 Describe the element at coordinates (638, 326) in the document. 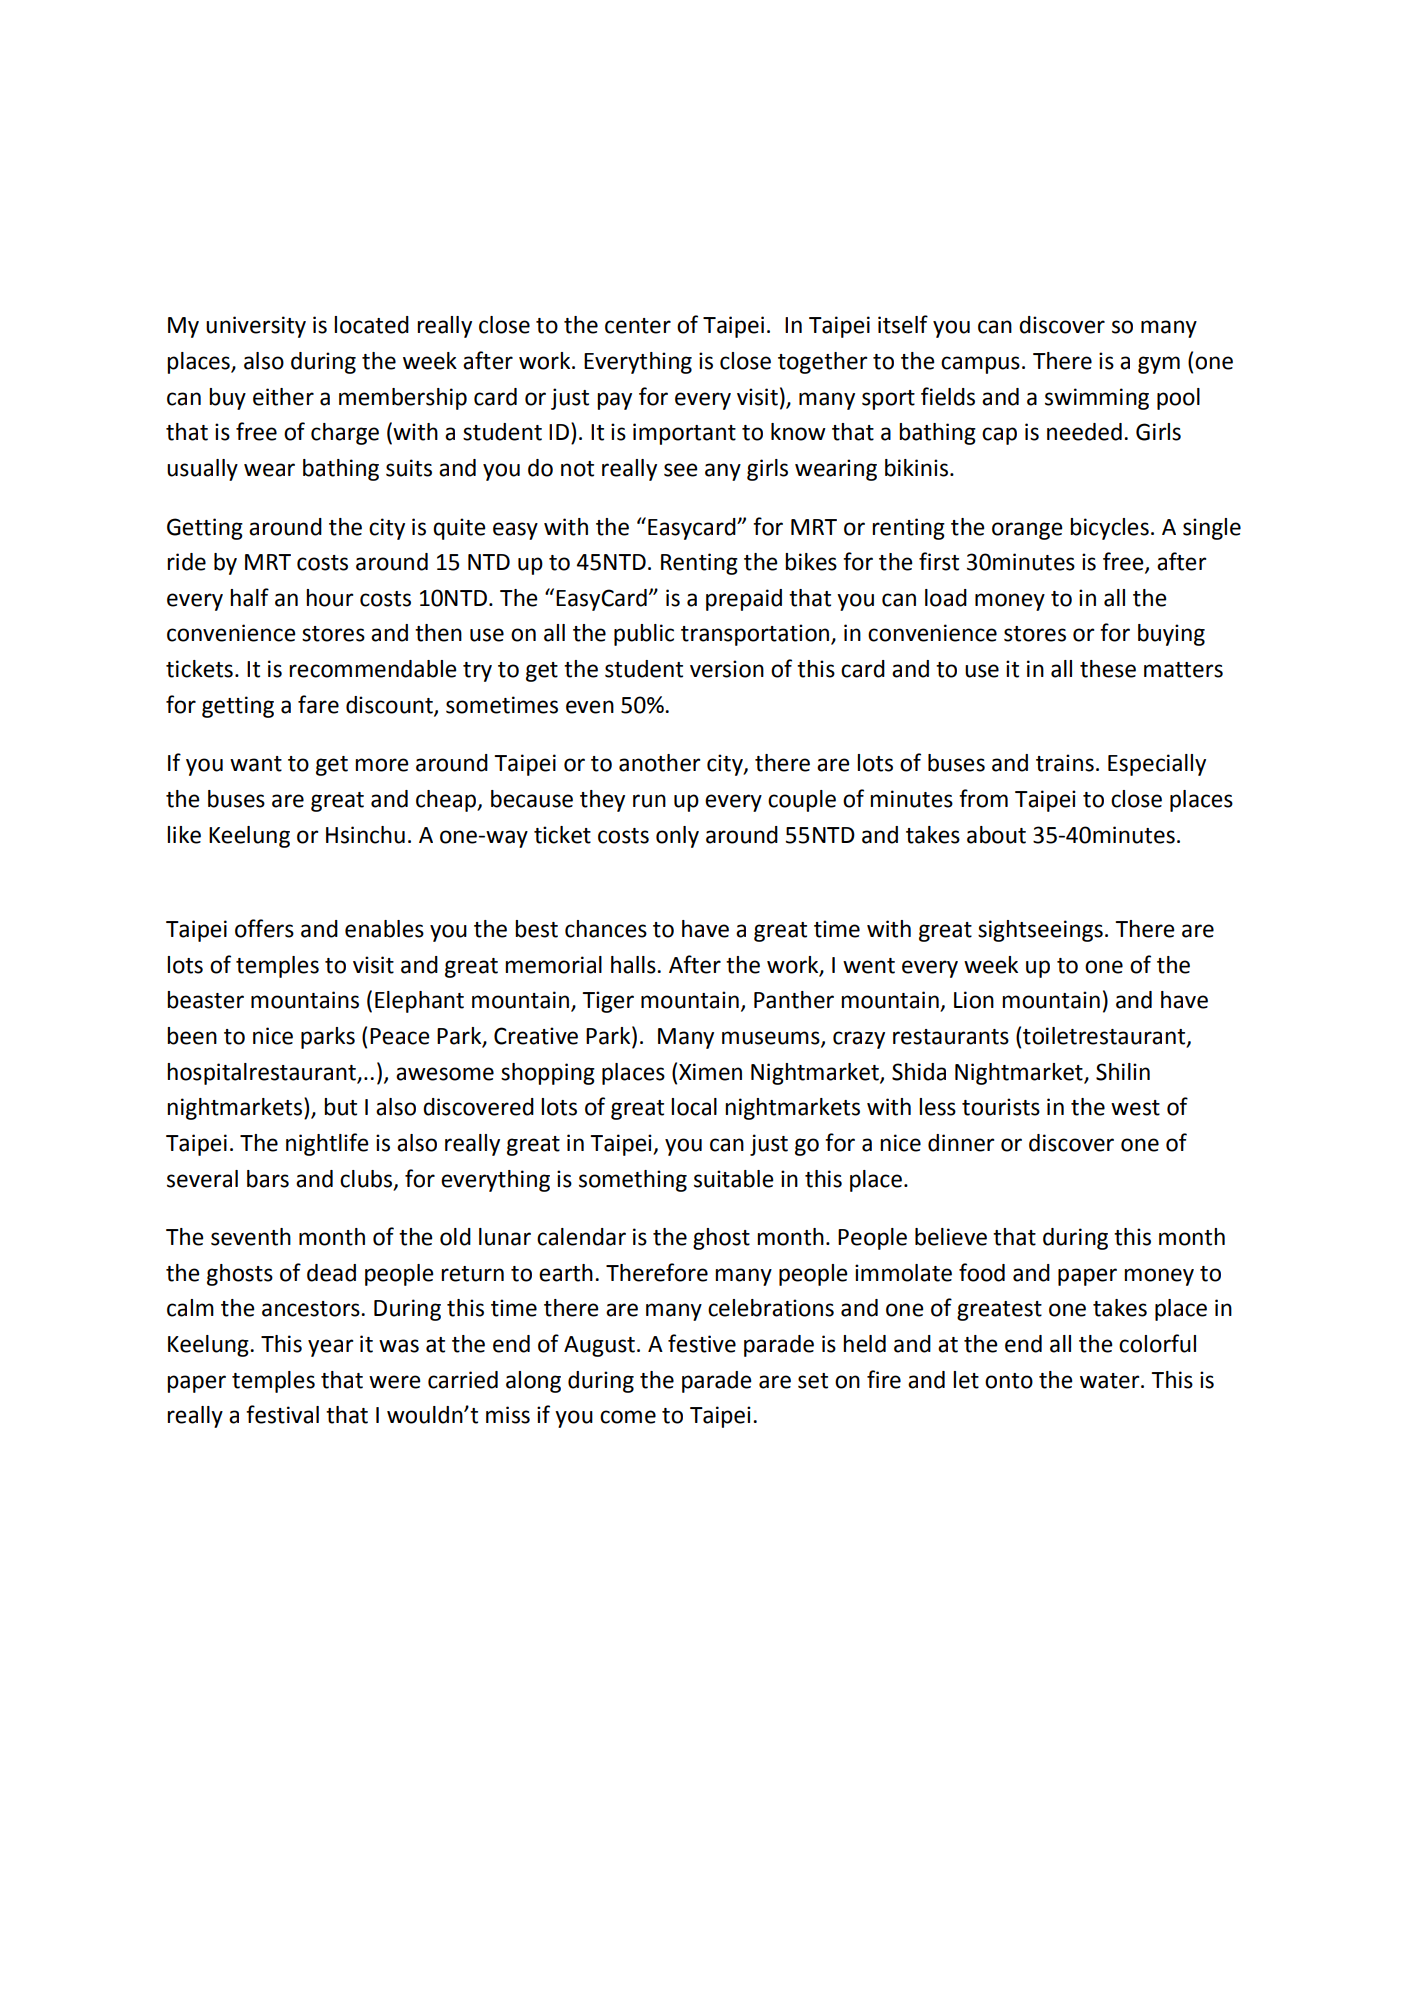

I see `center` at that location.
